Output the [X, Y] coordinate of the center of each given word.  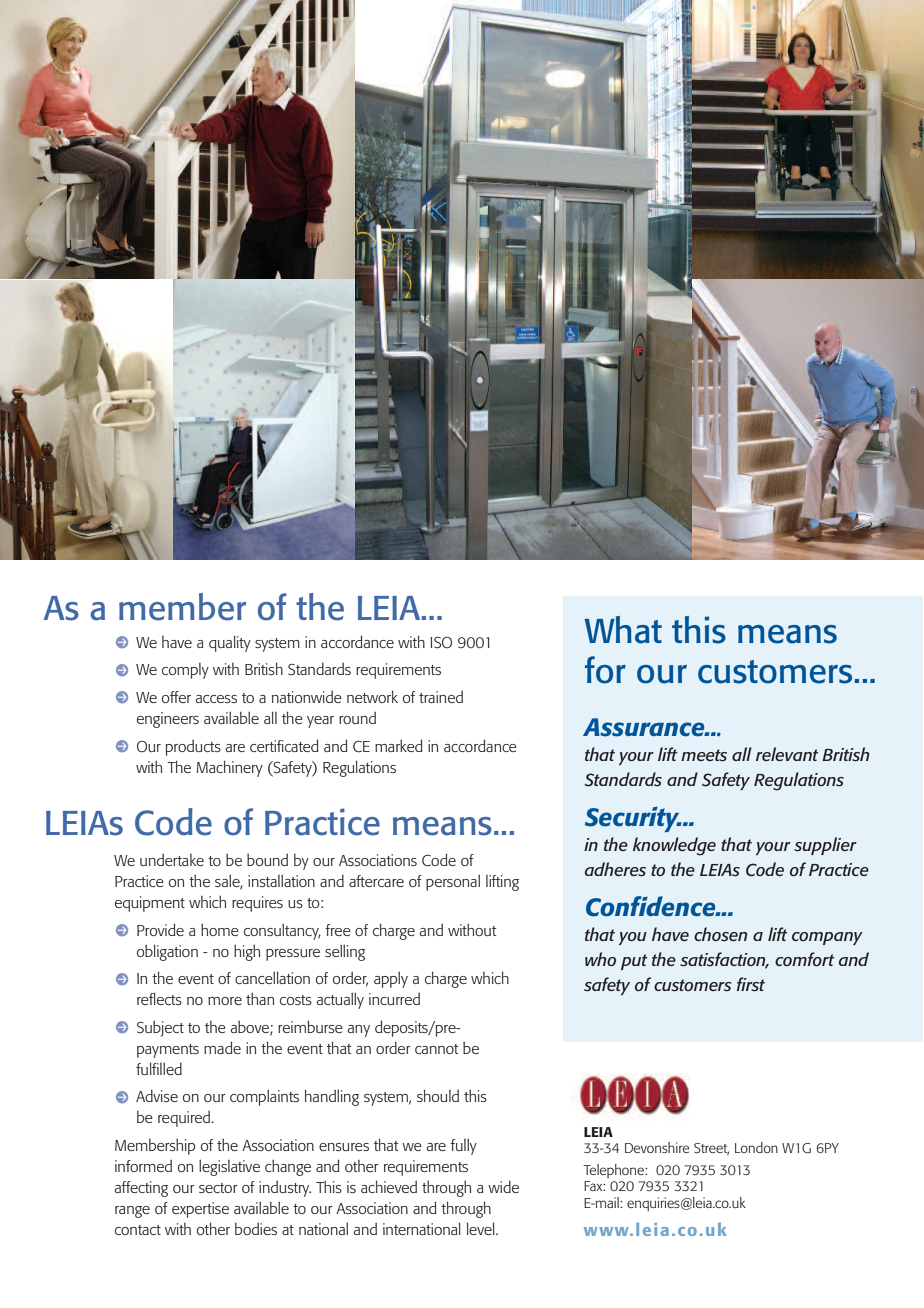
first [751, 984]
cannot [437, 1049]
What [623, 630]
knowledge [674, 846]
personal [453, 882]
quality [230, 643]
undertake [172, 860]
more [225, 1001]
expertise [200, 1210]
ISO [441, 643]
